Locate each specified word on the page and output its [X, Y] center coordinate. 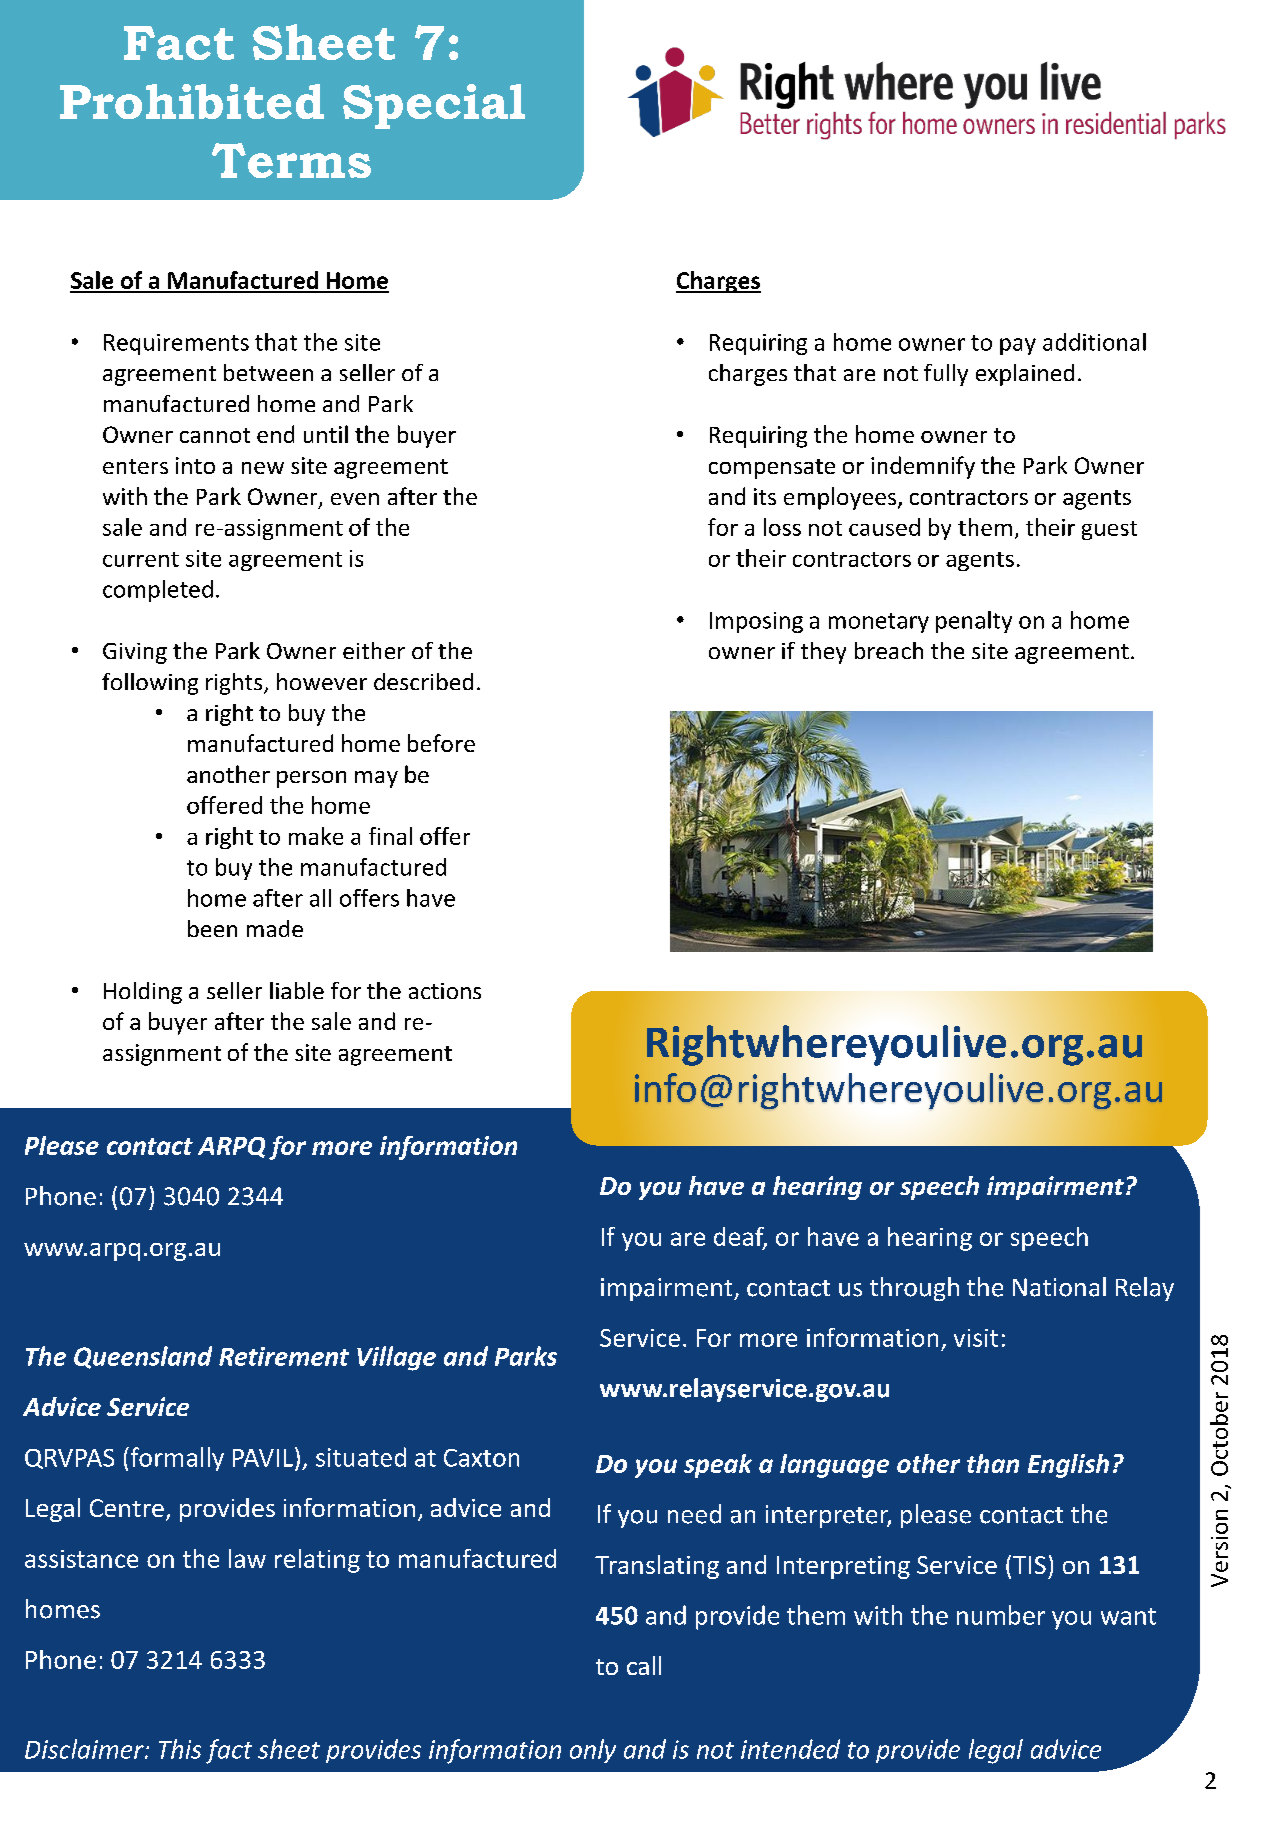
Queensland [143, 1357]
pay [1018, 346]
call [644, 1665]
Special [434, 106]
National [1059, 1287]
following [150, 684]
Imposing [756, 622]
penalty [974, 622]
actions [445, 991]
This [180, 1749]
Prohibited [192, 101]
